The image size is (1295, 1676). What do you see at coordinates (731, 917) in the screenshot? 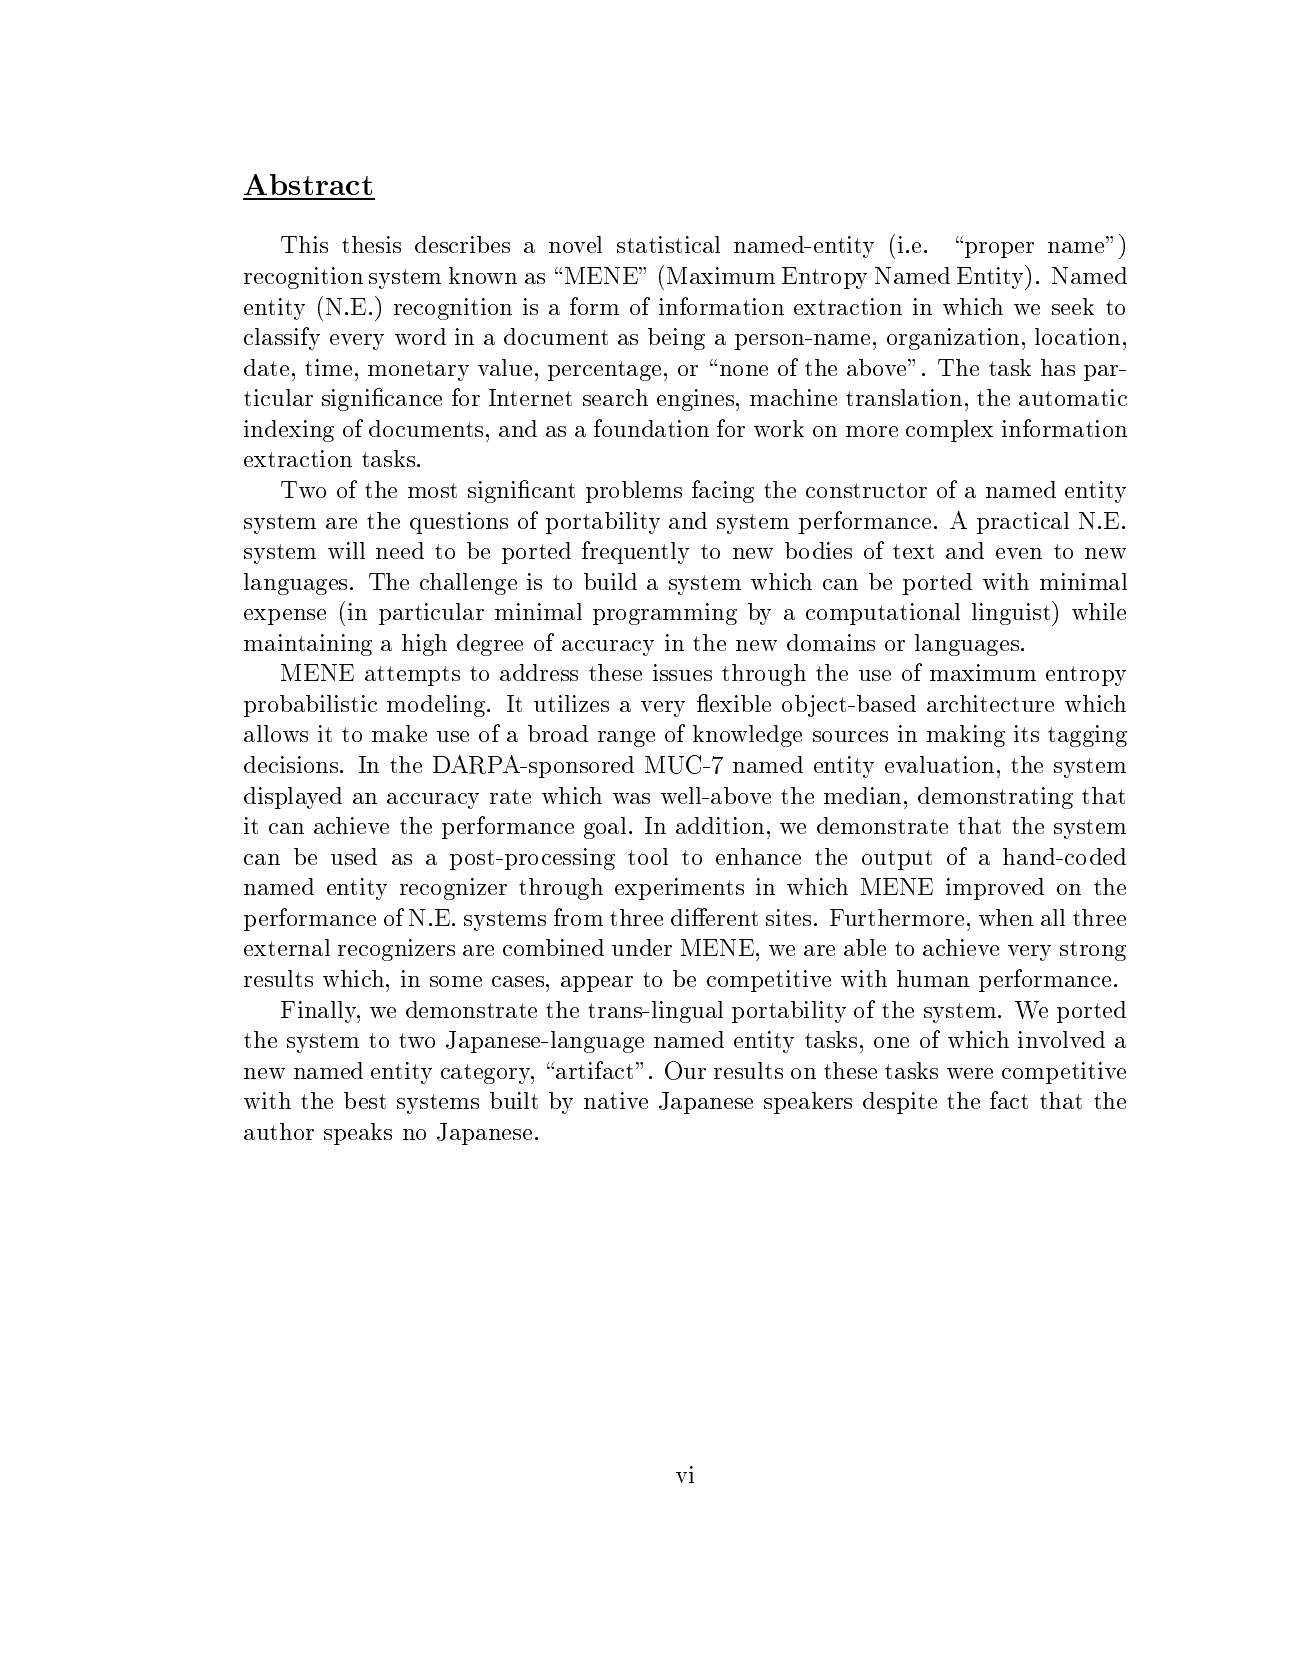
I see `erent` at bounding box center [731, 917].
